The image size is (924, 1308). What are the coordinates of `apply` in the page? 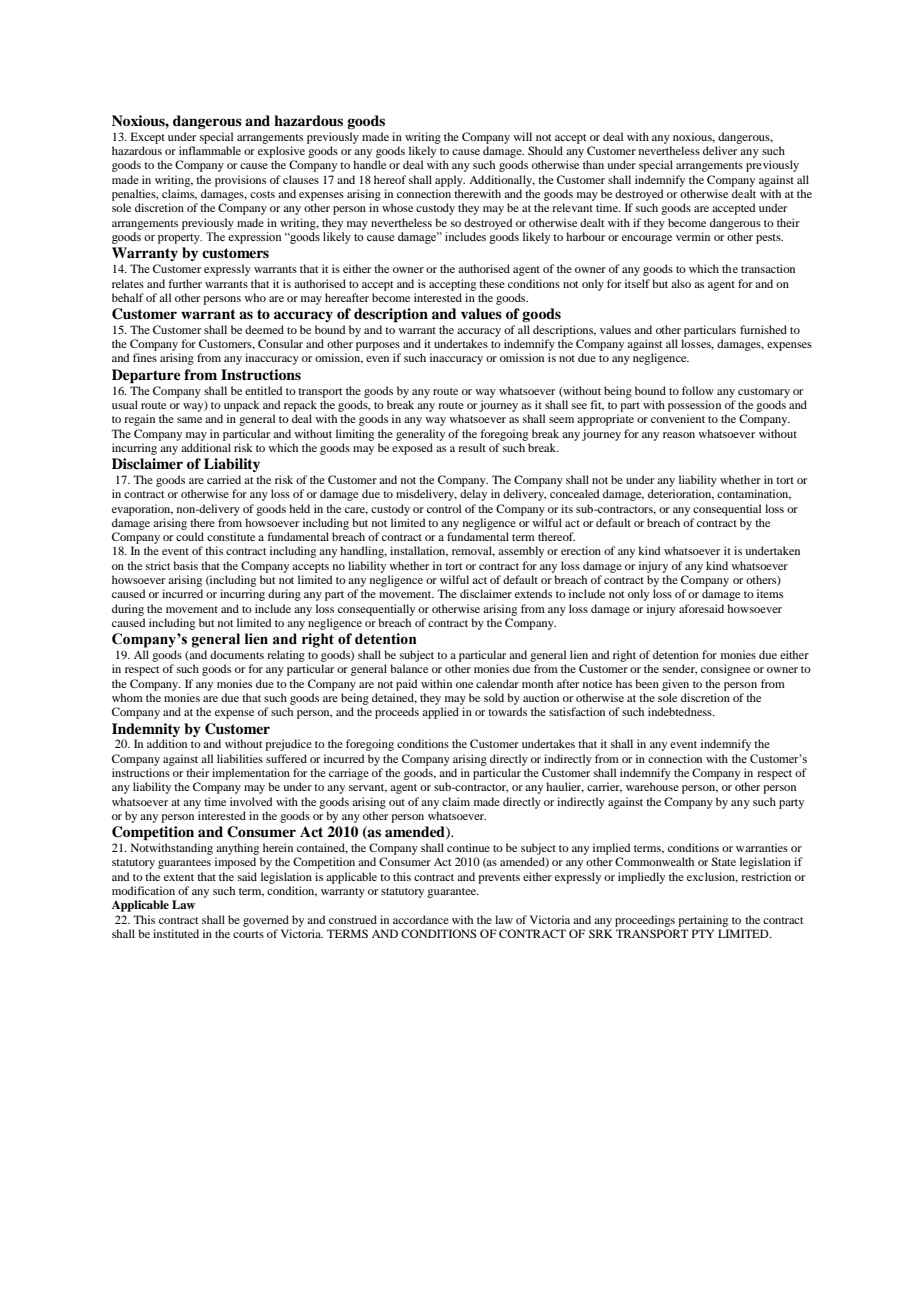 It's located at (450, 181).
